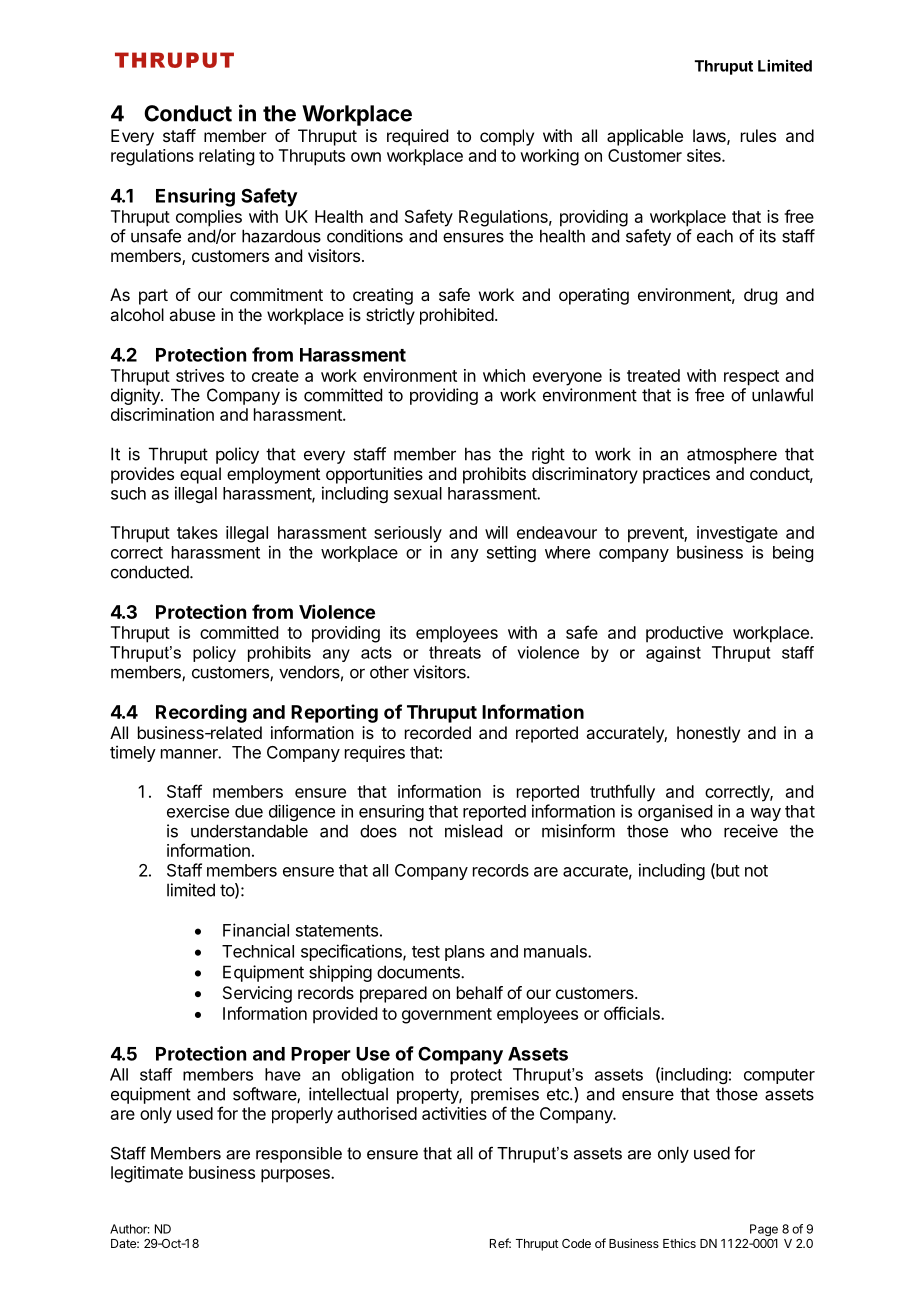 The width and height of the document is (924, 1308). Describe the element at coordinates (455, 652) in the document. I see `threats` at that location.
